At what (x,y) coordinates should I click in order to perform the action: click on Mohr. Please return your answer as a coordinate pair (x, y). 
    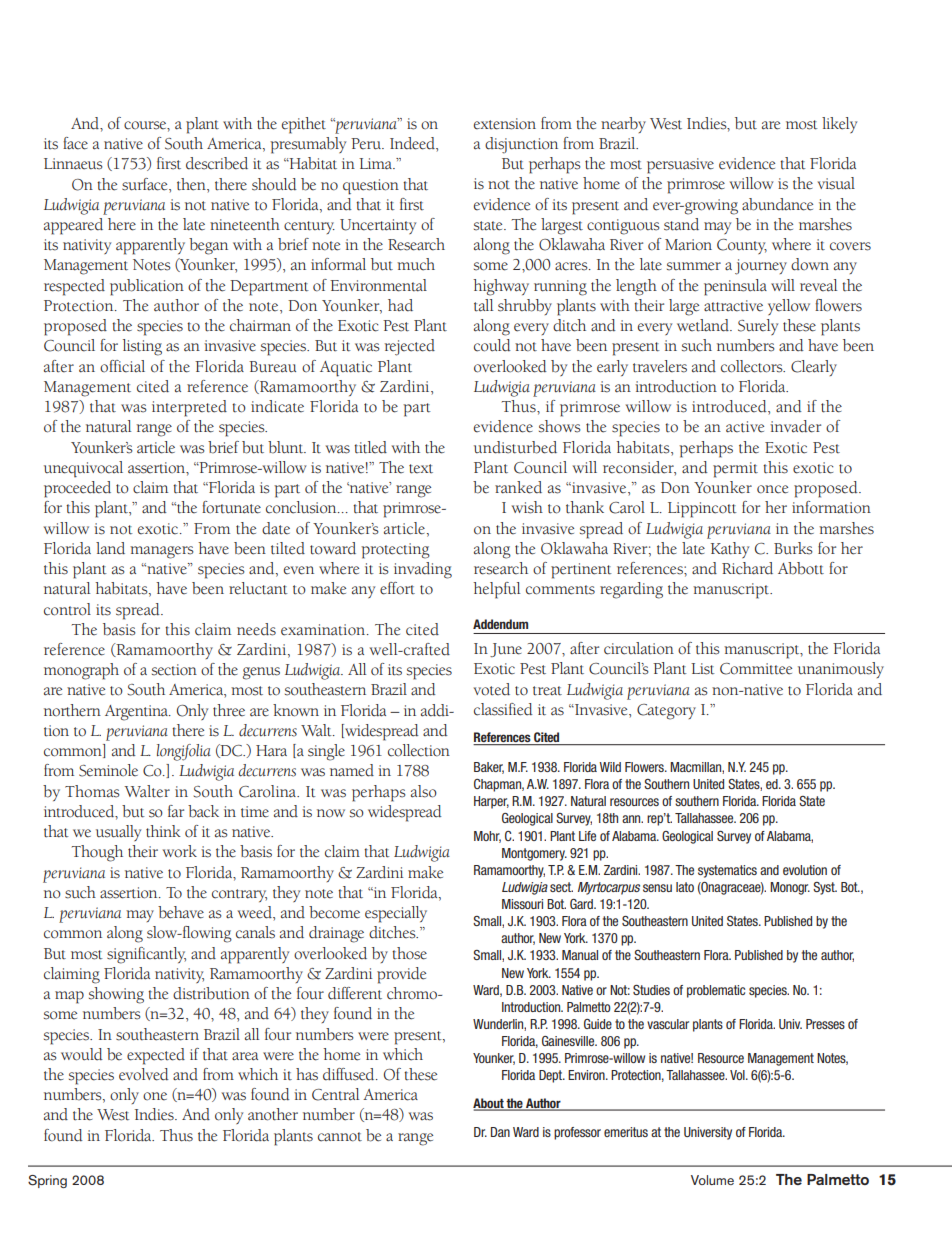
    Looking at the image, I should click on (487, 837).
